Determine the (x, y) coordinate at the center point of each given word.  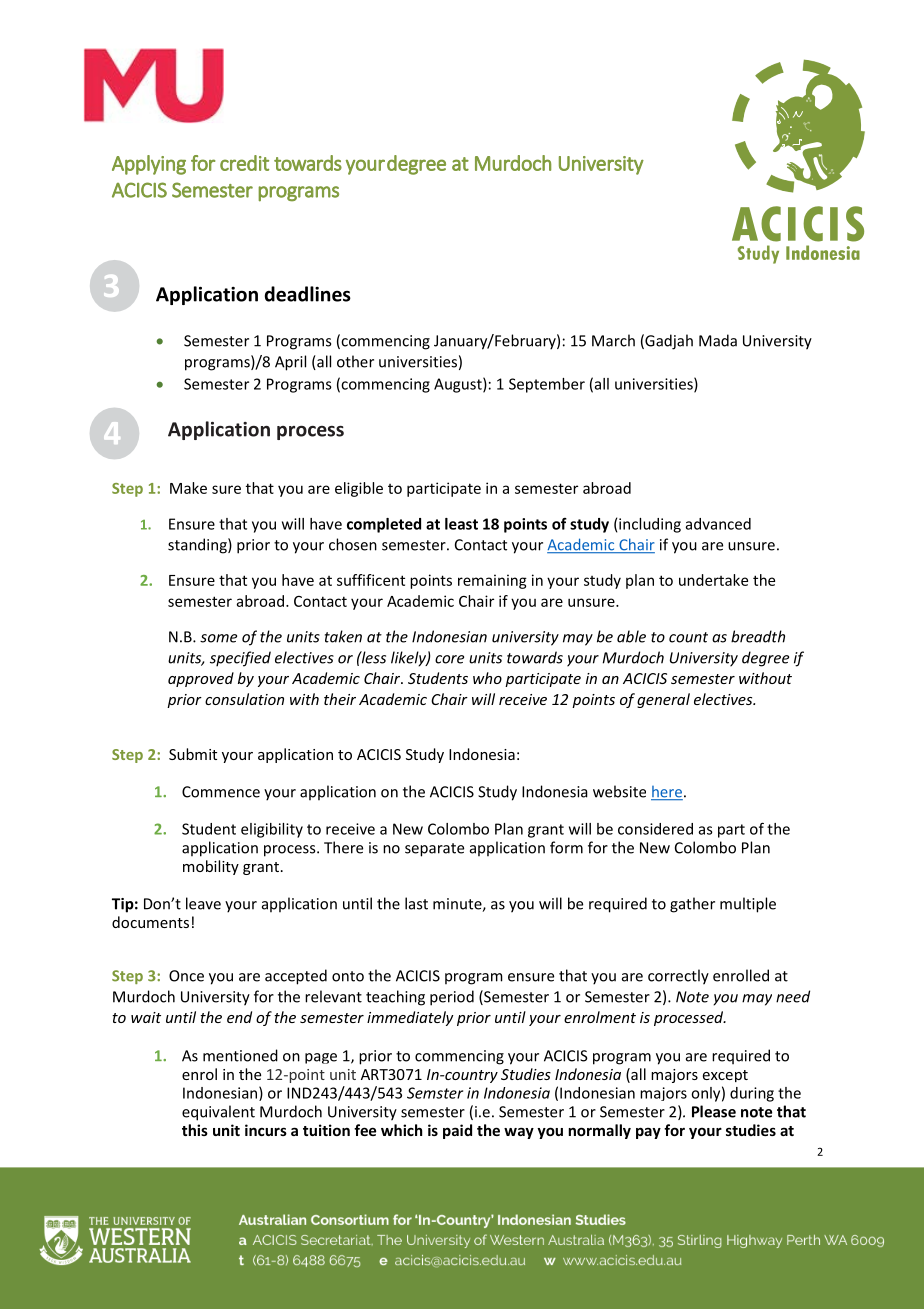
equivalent (218, 1113)
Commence (221, 792)
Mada (718, 340)
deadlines (308, 294)
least (461, 524)
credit (244, 163)
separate (434, 850)
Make (188, 488)
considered (655, 829)
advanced (718, 524)
